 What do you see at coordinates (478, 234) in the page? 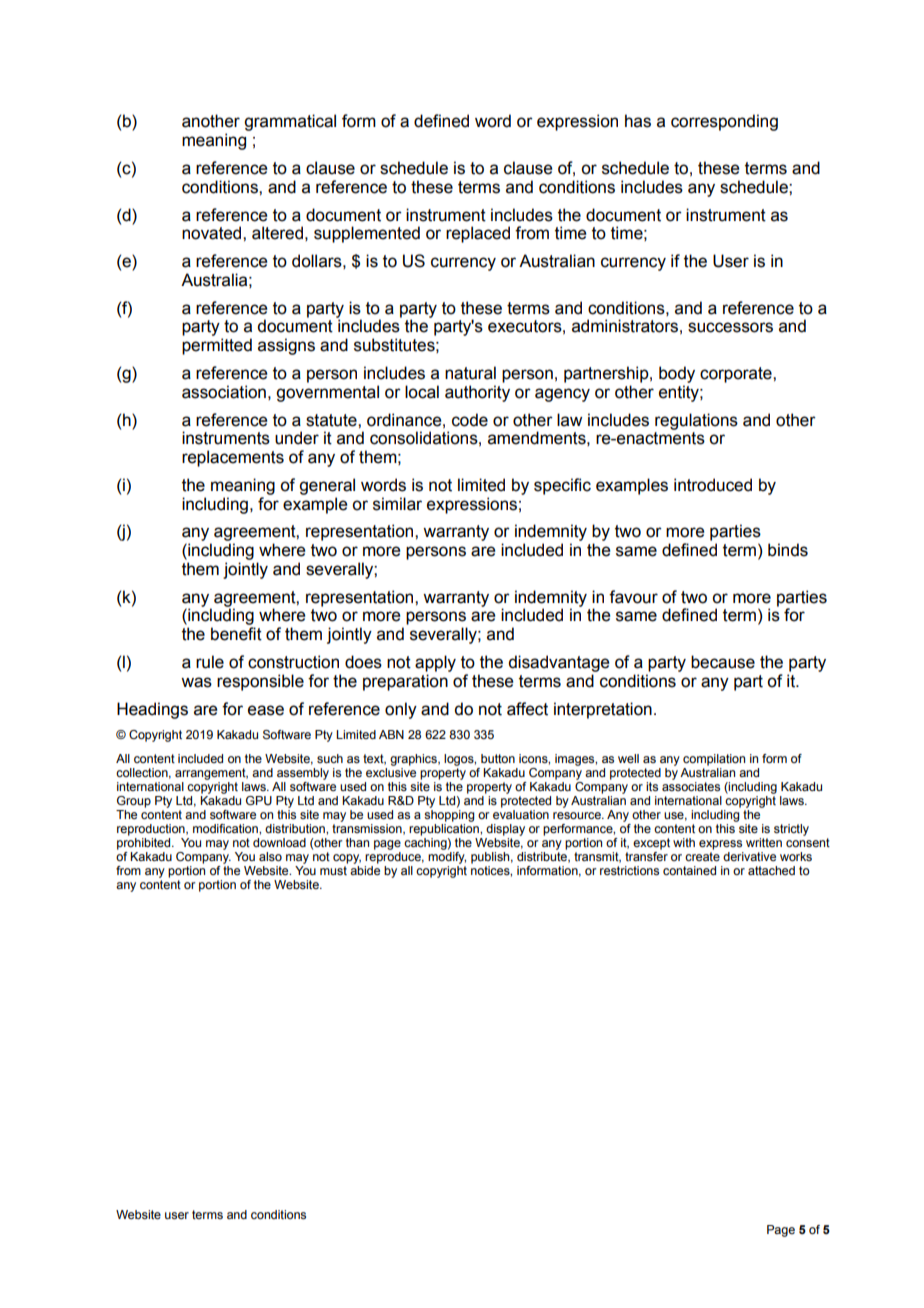
I see `replaced` at bounding box center [478, 234].
